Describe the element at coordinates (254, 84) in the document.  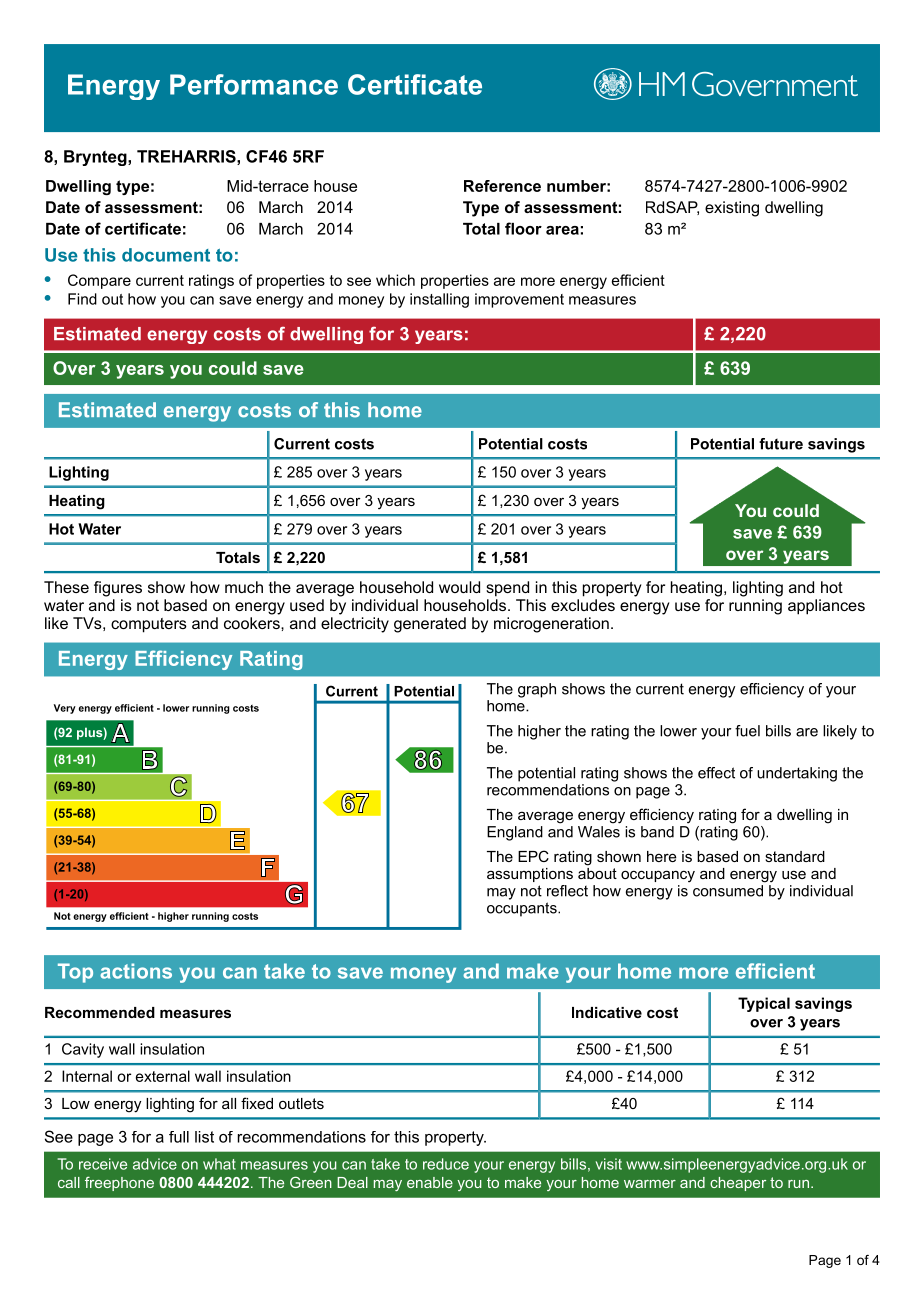
I see `Performance` at that location.
